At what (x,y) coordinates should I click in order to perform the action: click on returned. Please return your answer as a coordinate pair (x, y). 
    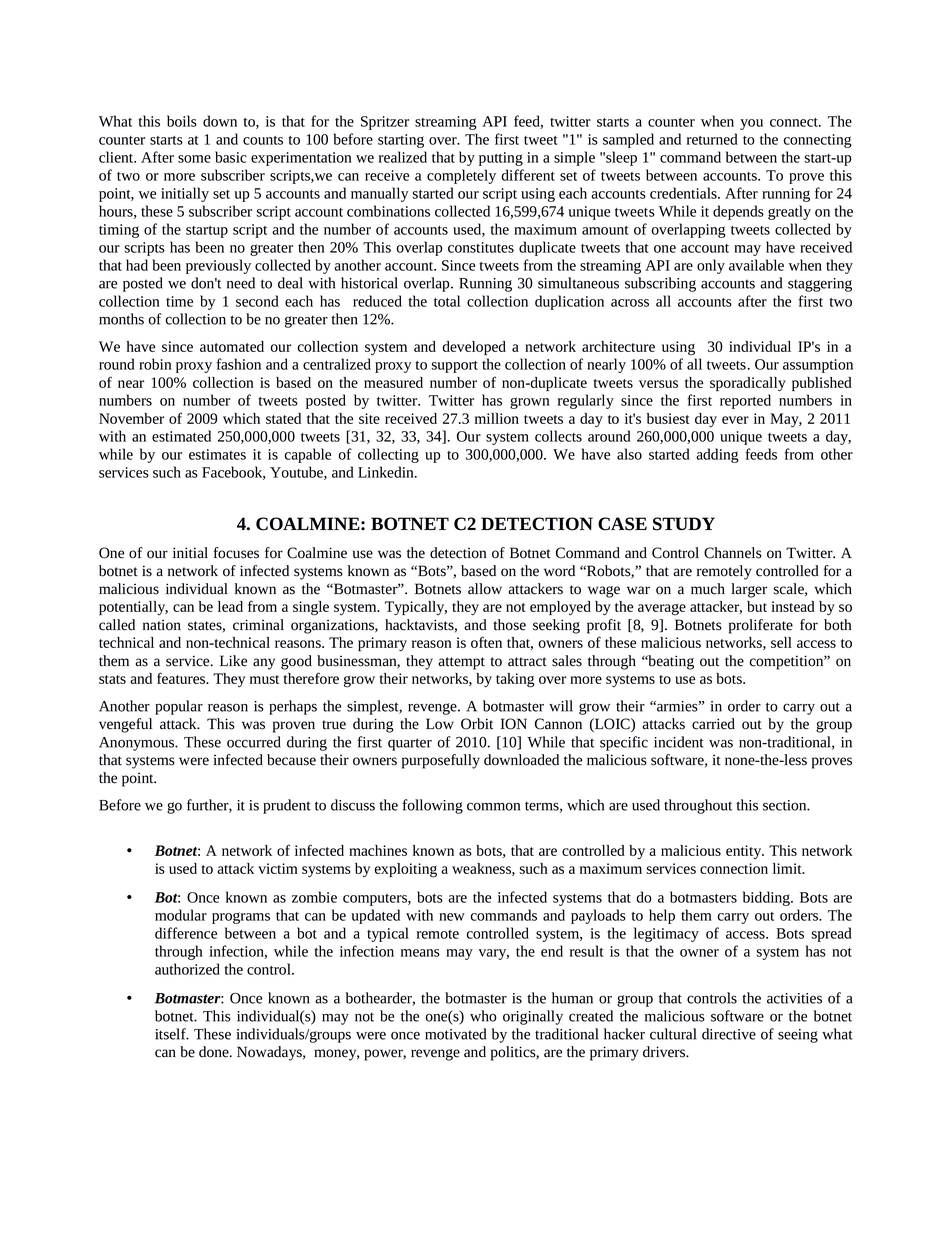
    Looking at the image, I should click on (712, 139).
